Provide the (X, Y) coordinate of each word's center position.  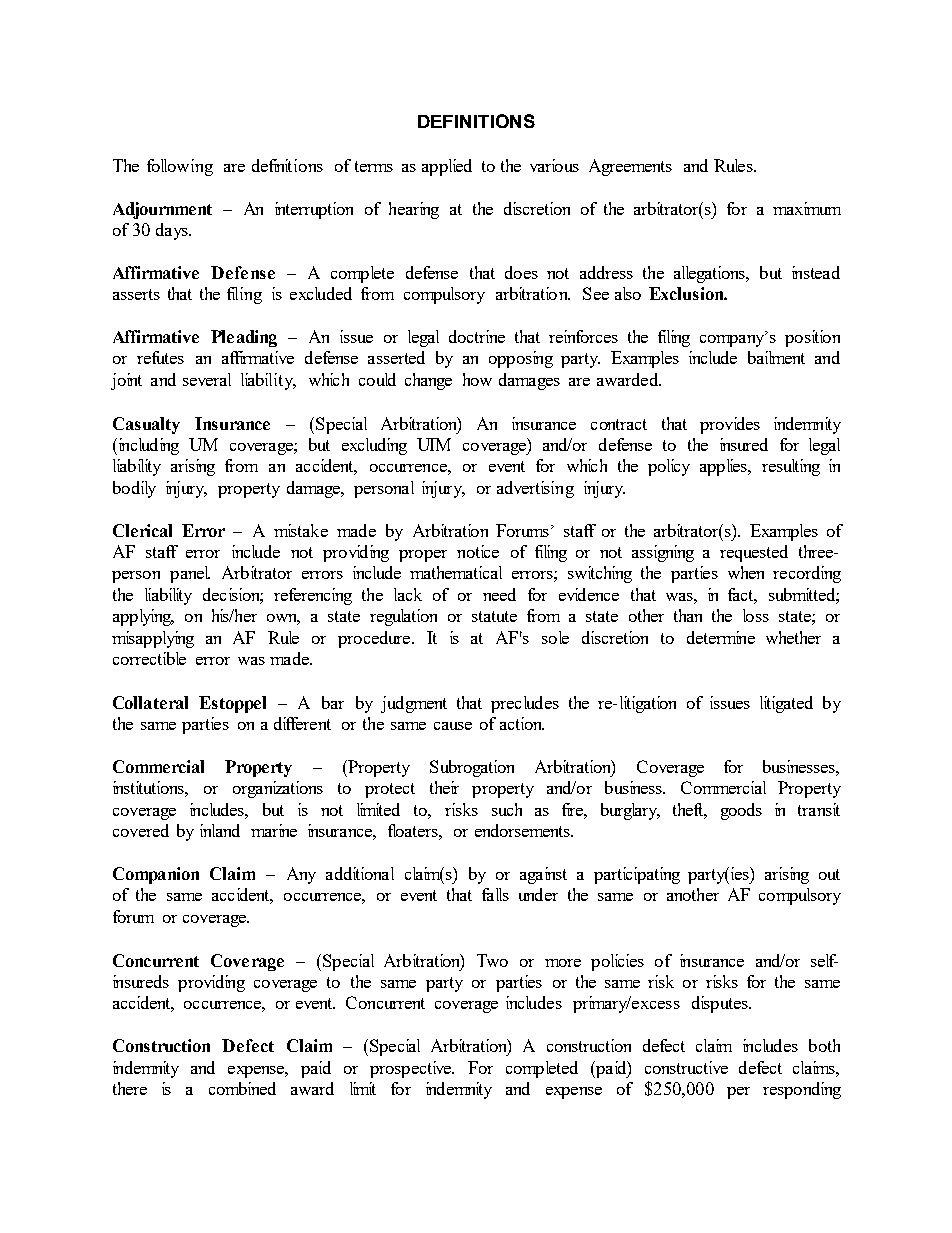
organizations (278, 789)
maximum (807, 208)
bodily (134, 489)
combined (242, 1088)
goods (741, 811)
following (180, 167)
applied (447, 167)
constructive (686, 1067)
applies (725, 467)
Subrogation (472, 768)
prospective (412, 1069)
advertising (535, 489)
